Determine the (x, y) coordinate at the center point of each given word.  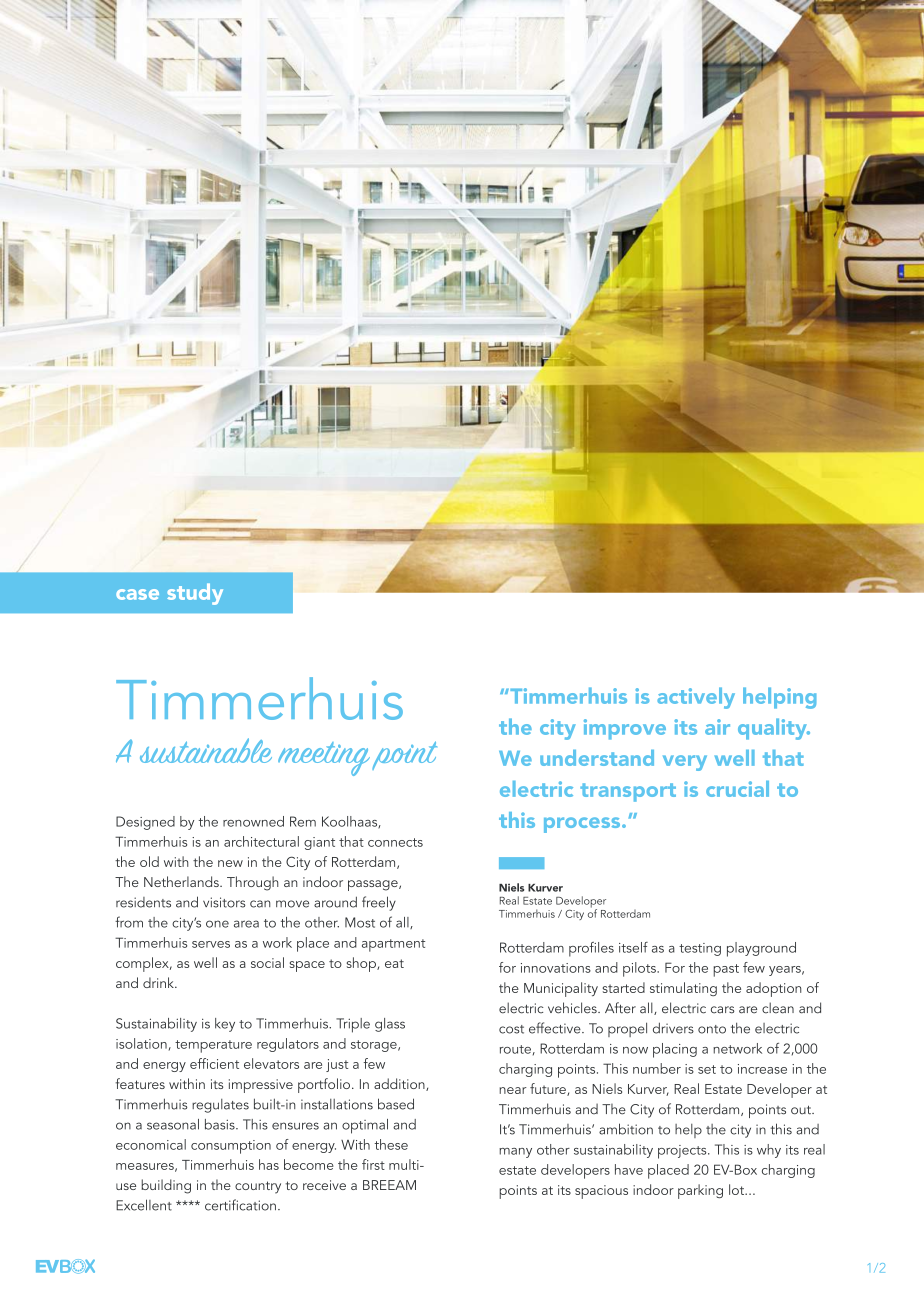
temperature (213, 1046)
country (258, 1187)
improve (625, 729)
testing (700, 949)
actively (696, 698)
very (685, 763)
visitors (224, 902)
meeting (324, 759)
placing (675, 1050)
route (515, 1049)
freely (379, 903)
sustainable (206, 750)
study (195, 594)
